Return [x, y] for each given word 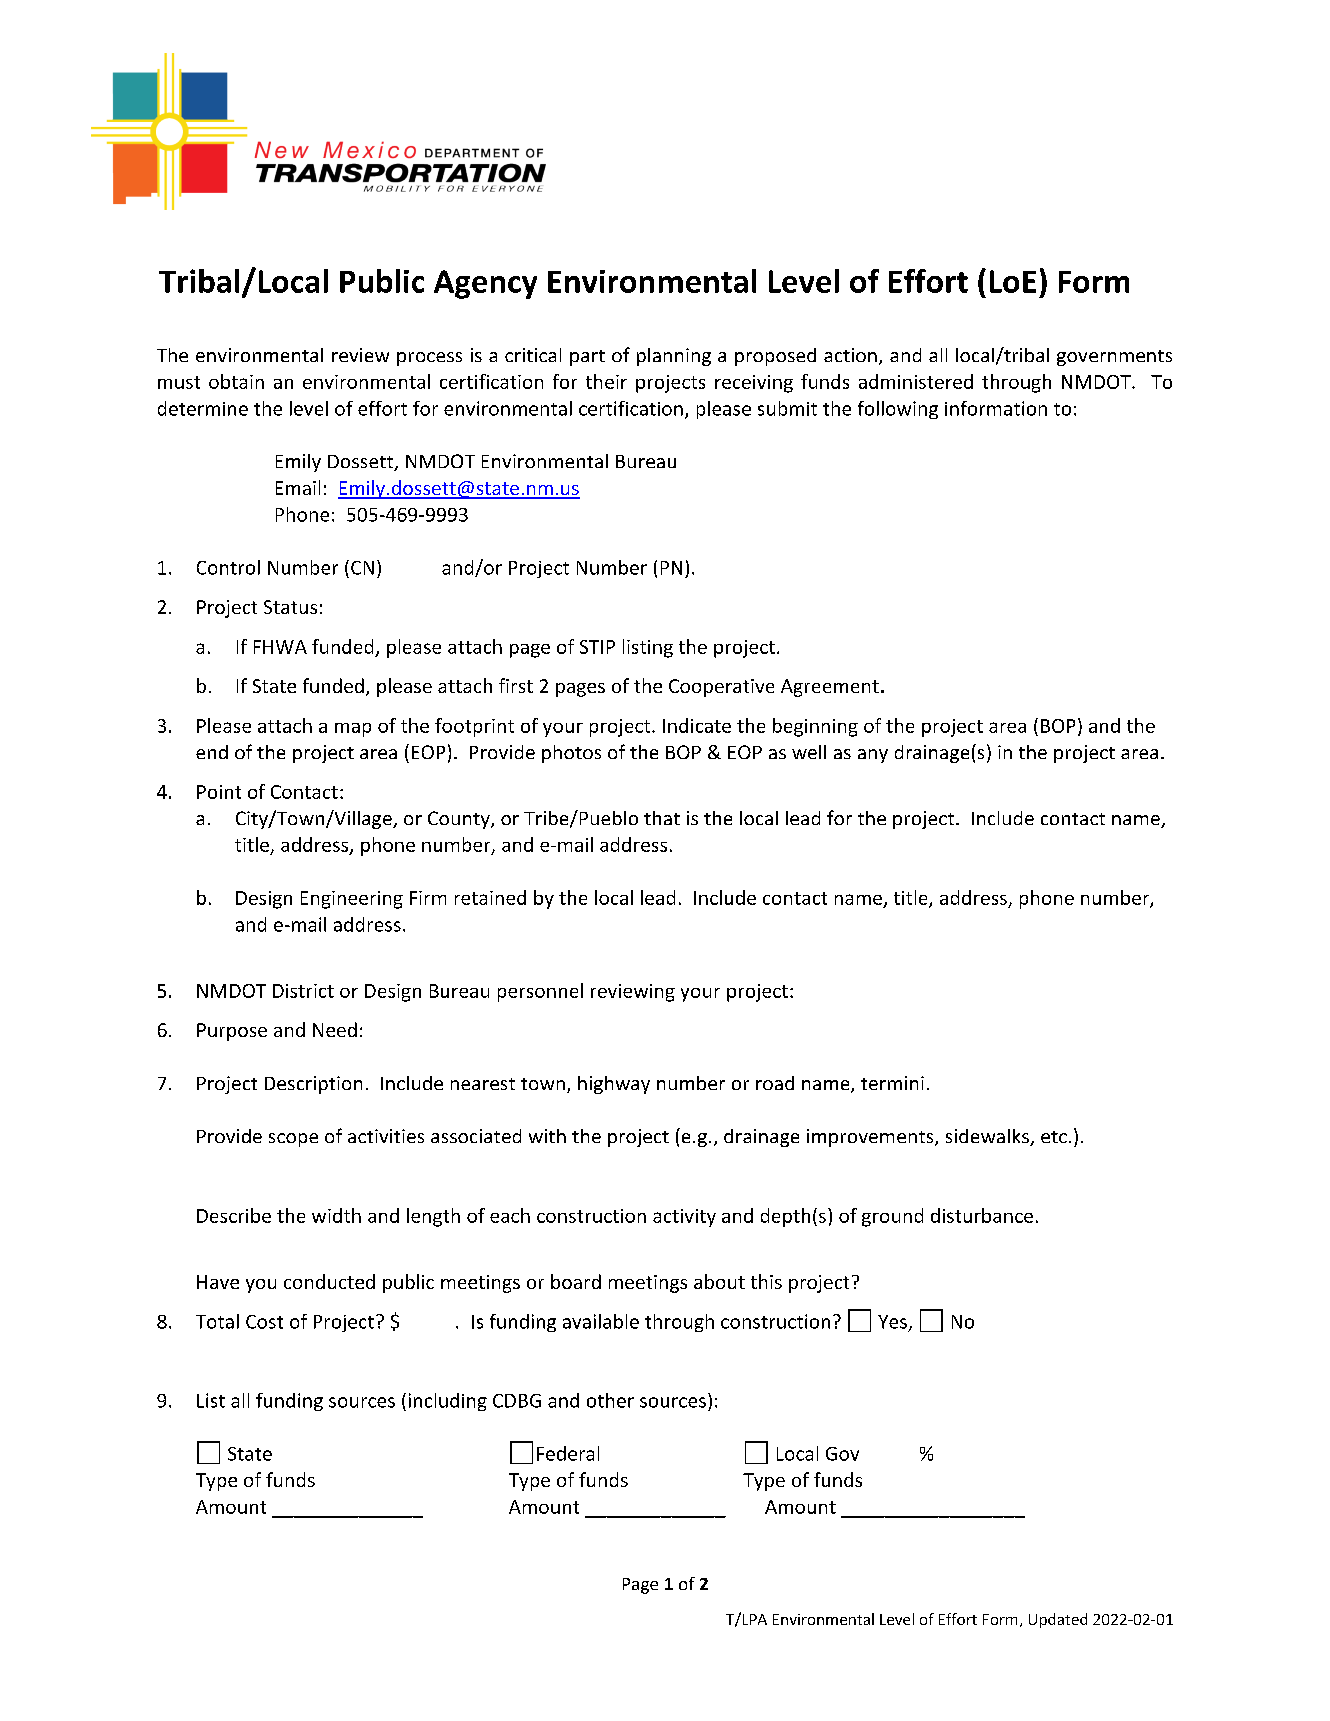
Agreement [830, 688]
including [448, 1402]
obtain [236, 381]
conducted [329, 1281]
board [576, 1281]
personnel [540, 992]
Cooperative [721, 688]
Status [290, 607]
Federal [568, 1453]
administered [916, 381]
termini [892, 1083]
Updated [1058, 1620]
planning [674, 357]
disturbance [982, 1215]
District [303, 991]
